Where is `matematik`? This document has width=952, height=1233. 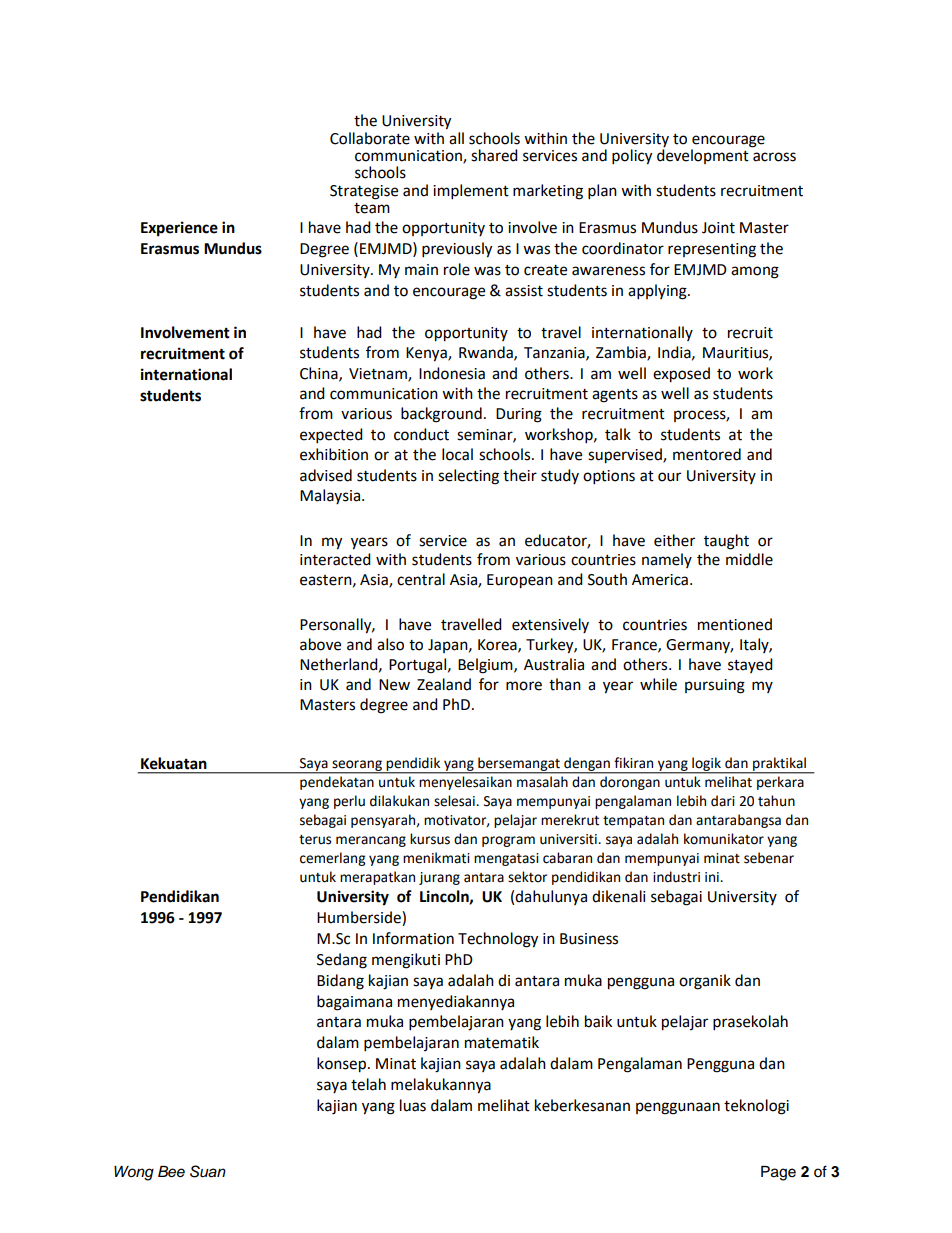 matematik is located at coordinates (502, 1042).
